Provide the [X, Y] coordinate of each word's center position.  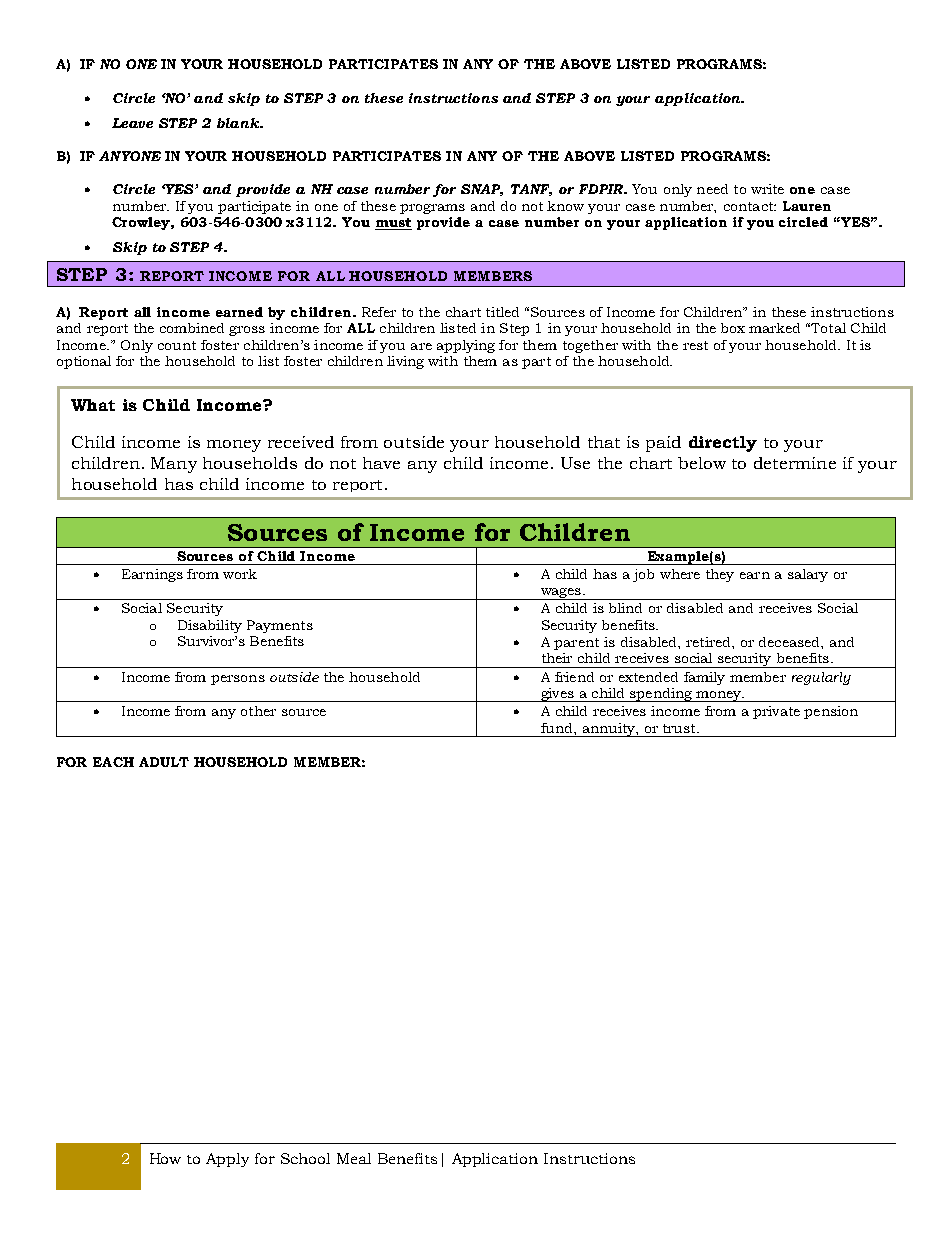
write [767, 189]
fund [558, 728]
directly [723, 444]
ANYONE [130, 156]
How [165, 1158]
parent [576, 644]
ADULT [164, 762]
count [177, 345]
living [405, 362]
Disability [210, 626]
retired [709, 642]
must [393, 224]
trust [680, 728]
